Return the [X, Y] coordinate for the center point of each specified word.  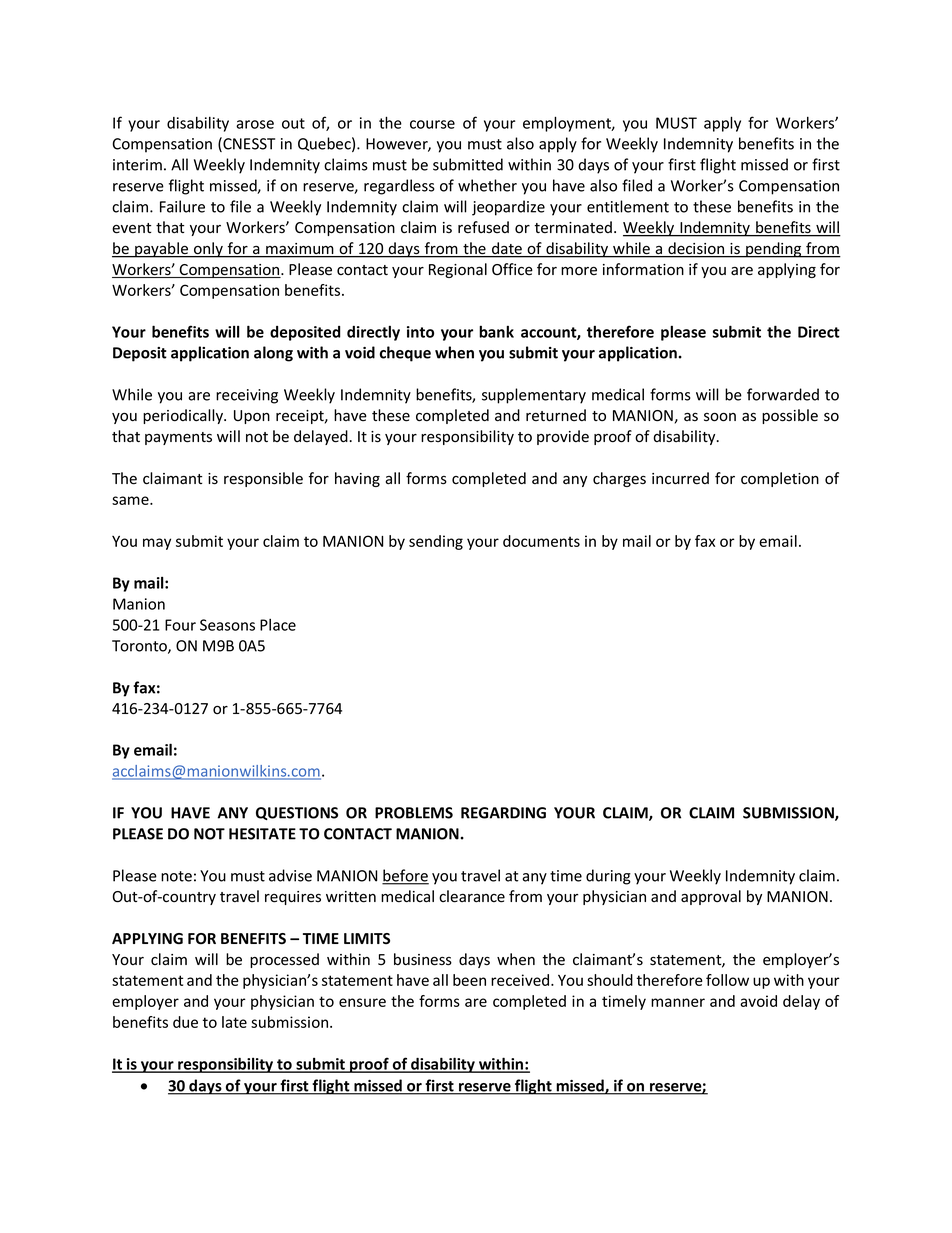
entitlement [628, 206]
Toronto [140, 647]
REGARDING [503, 813]
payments [178, 438]
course [432, 124]
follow [727, 980]
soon [720, 417]
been [469, 980]
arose [255, 124]
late [234, 1022]
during [608, 877]
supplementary [534, 396]
